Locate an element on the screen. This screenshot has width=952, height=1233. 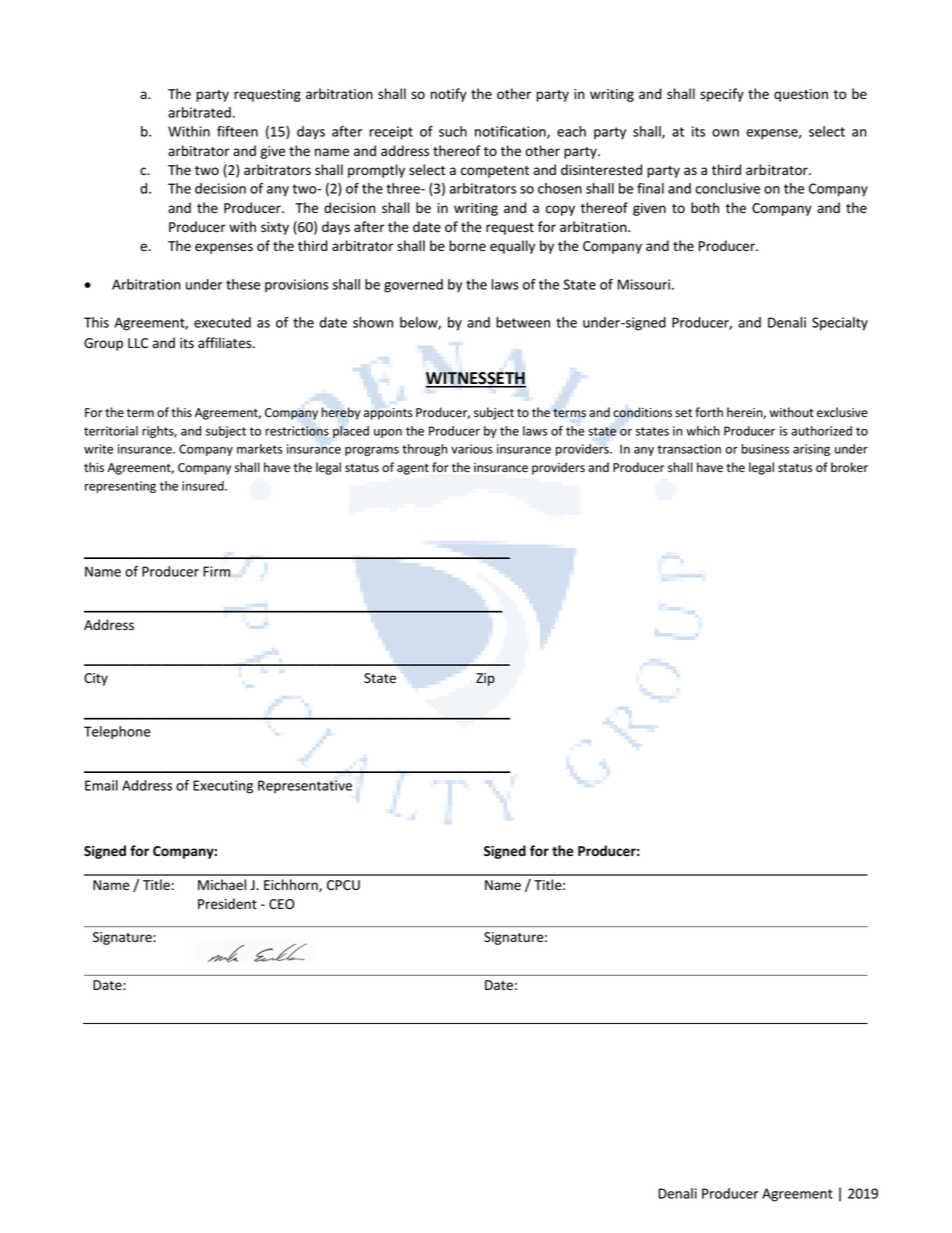
broker is located at coordinates (849, 467).
